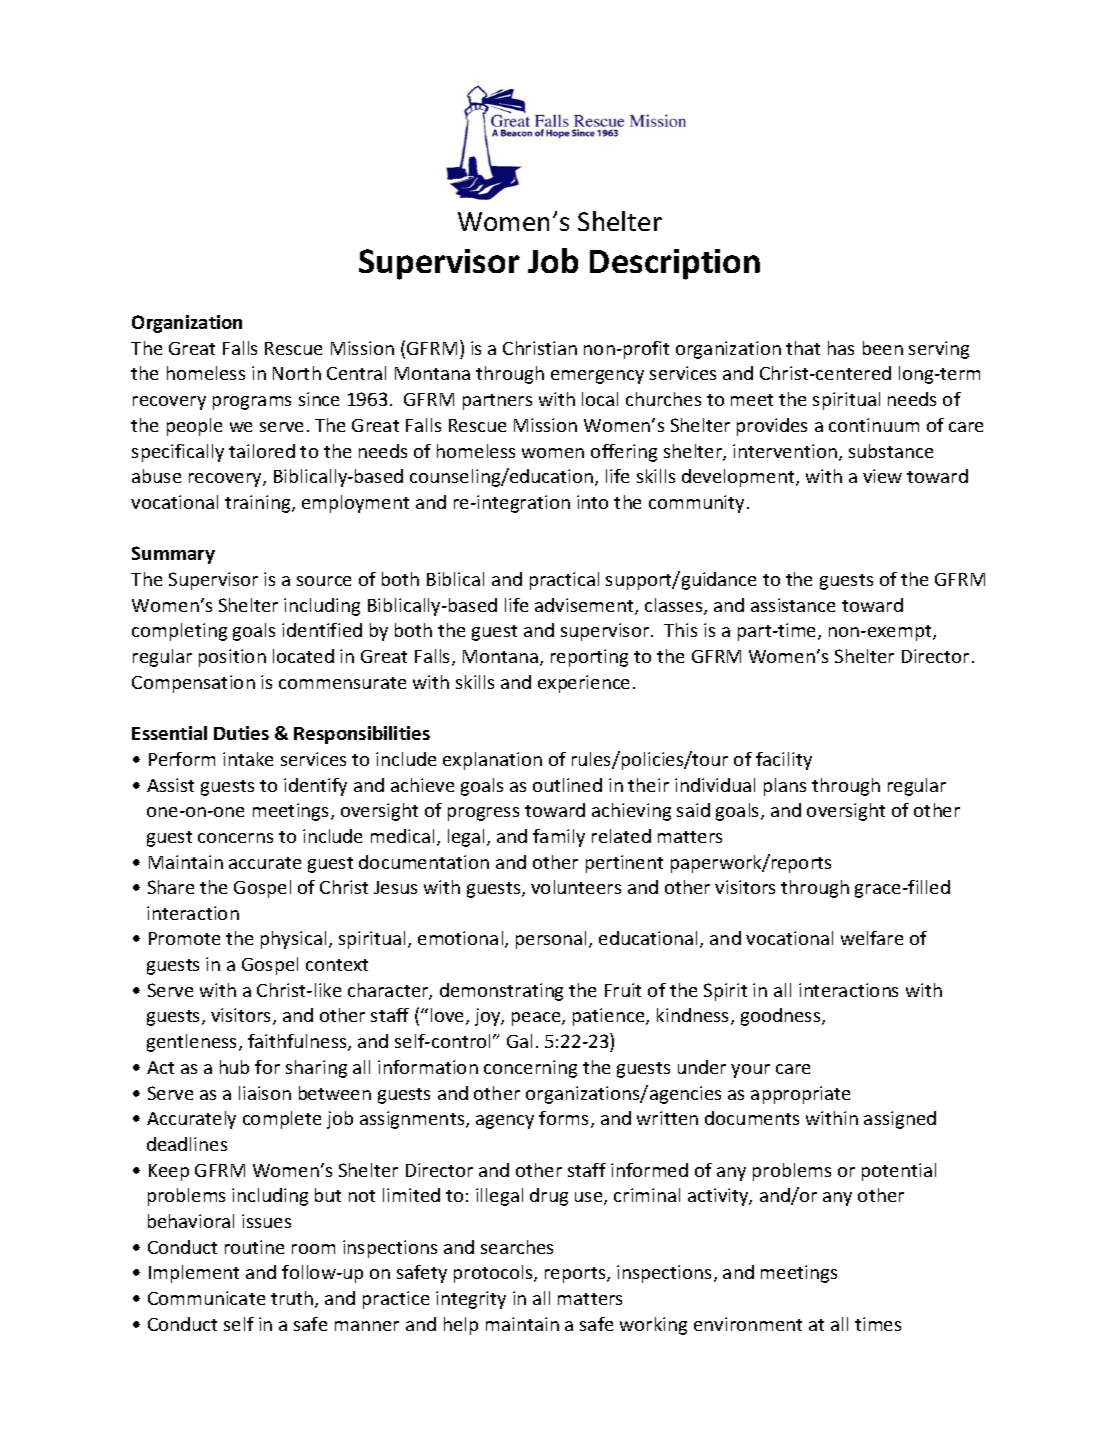  I want to click on training, so click(259, 504).
